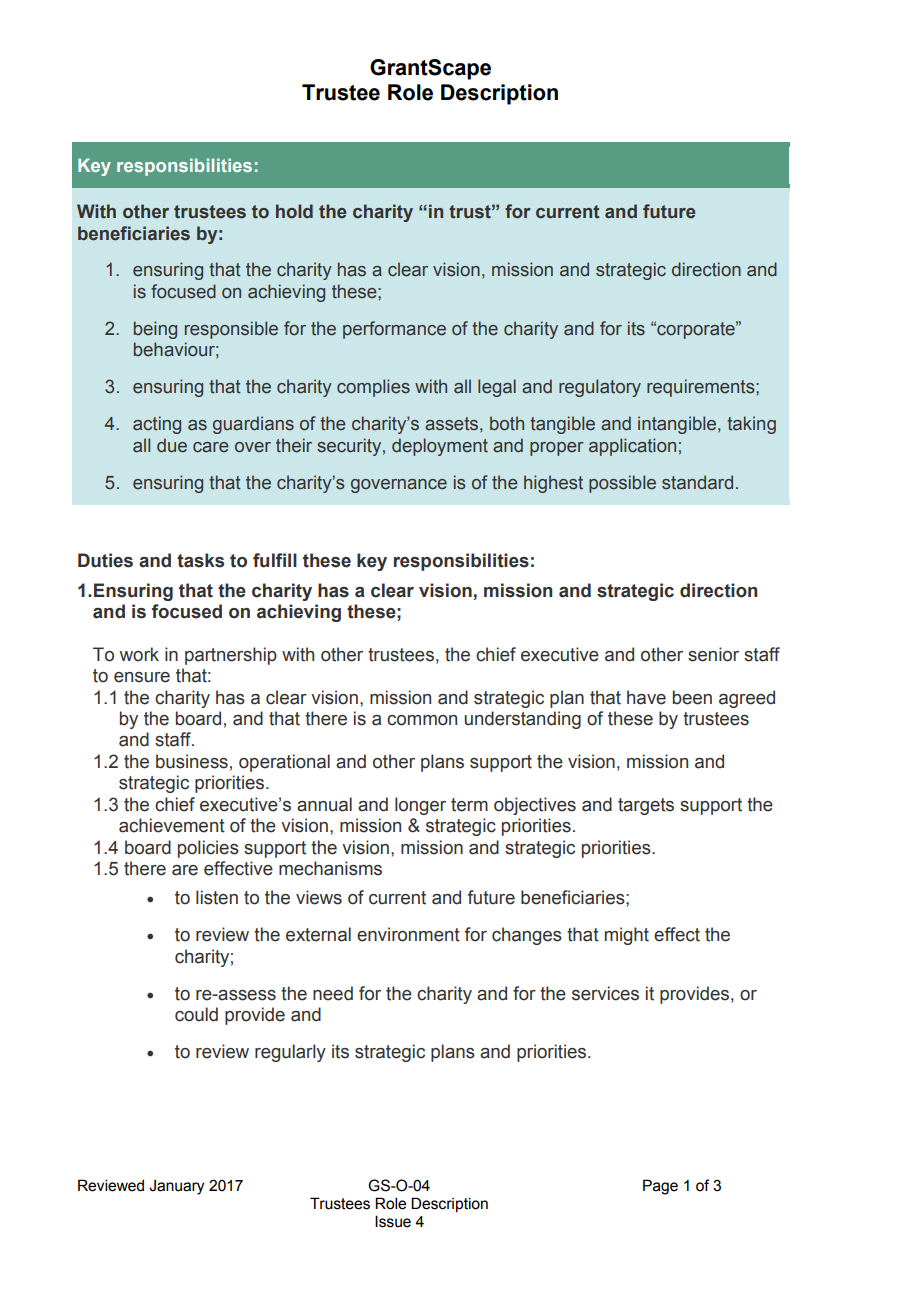  Describe the element at coordinates (440, 447) in the document. I see `deployment` at that location.
